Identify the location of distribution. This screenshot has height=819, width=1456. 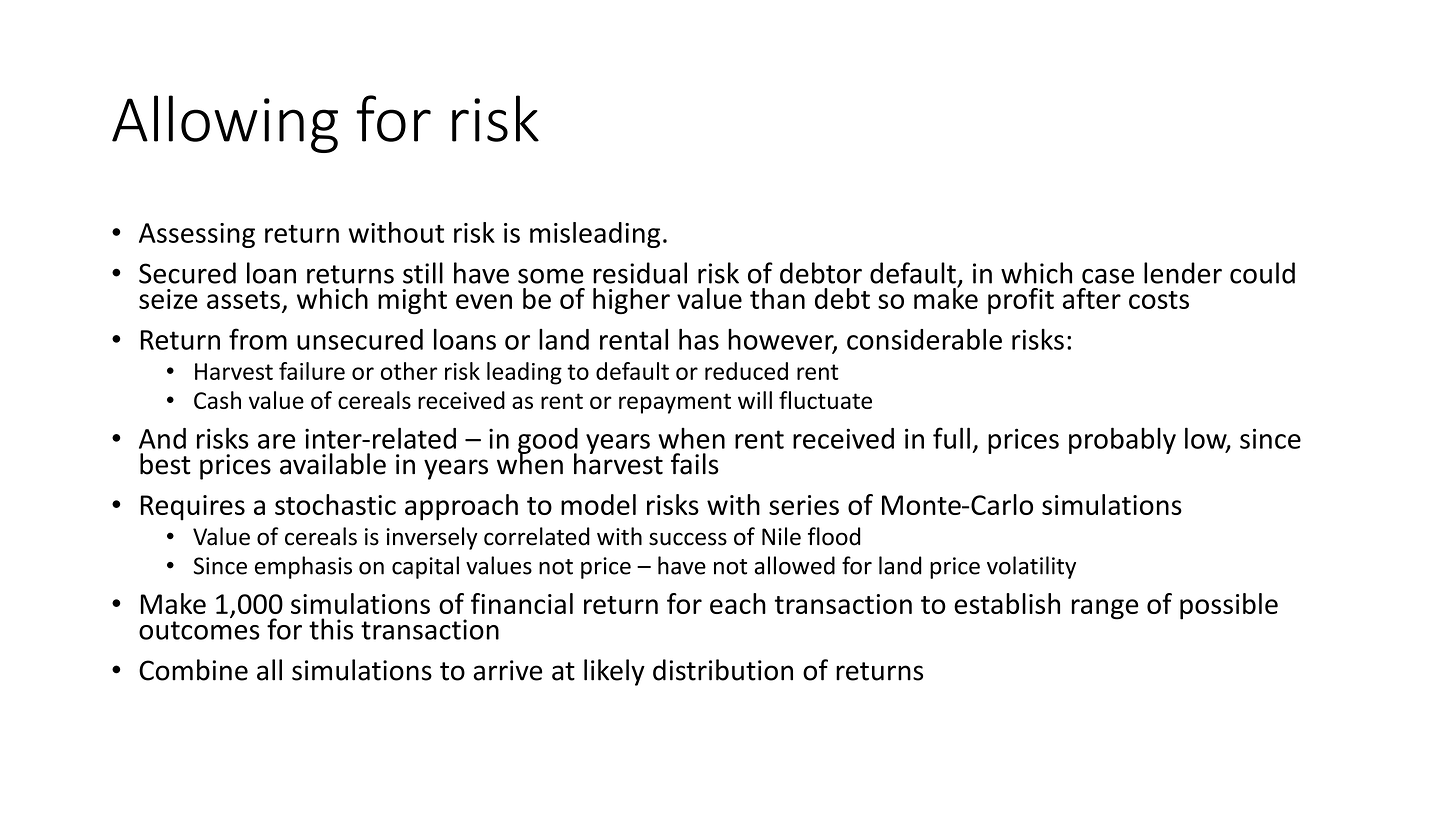
(723, 670).
